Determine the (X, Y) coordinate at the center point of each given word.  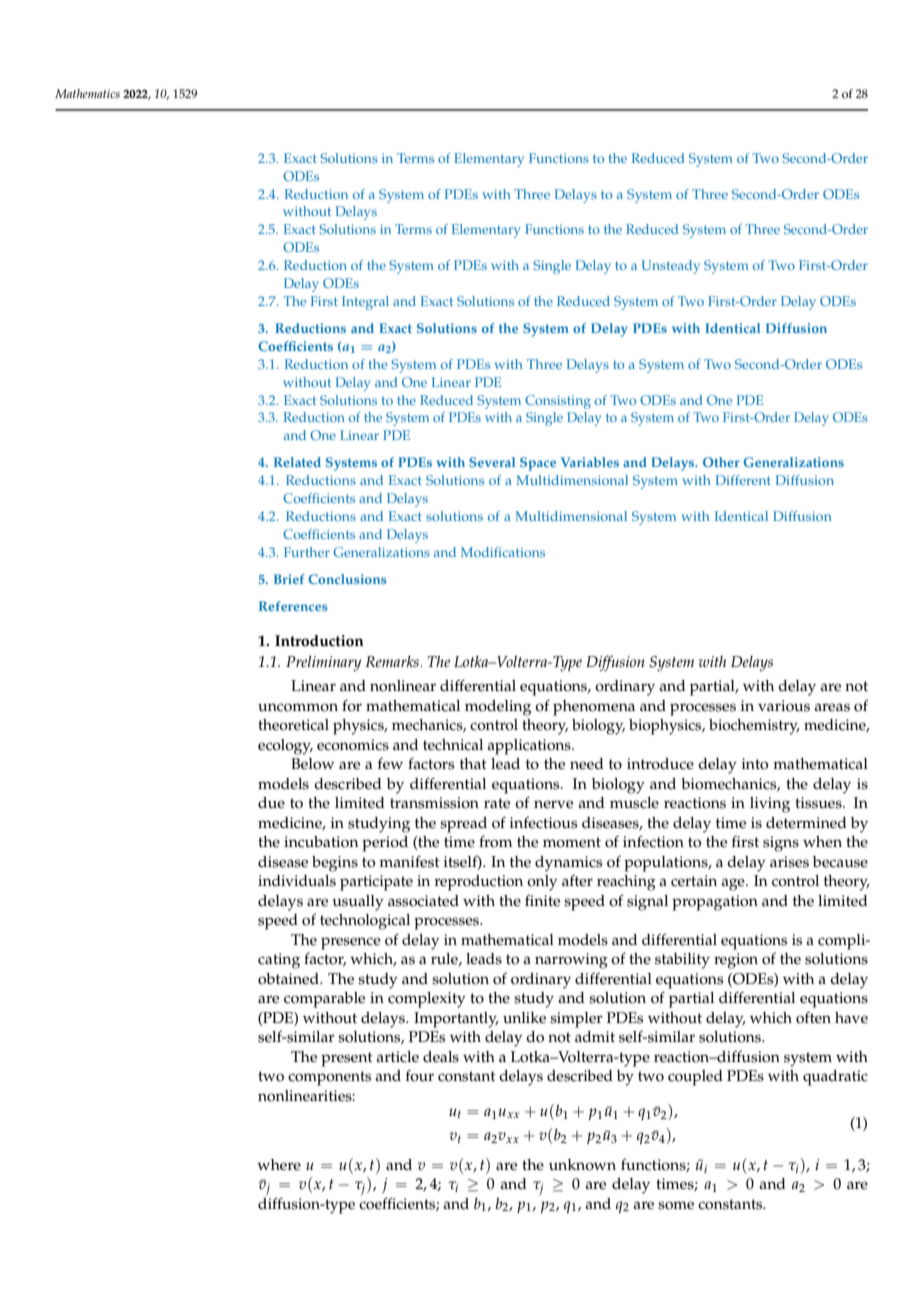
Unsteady (670, 267)
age (734, 884)
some (676, 1205)
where (279, 1165)
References (293, 606)
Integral (365, 303)
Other (721, 462)
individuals (297, 881)
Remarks (392, 661)
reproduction (478, 883)
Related (297, 462)
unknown (582, 1165)
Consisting (558, 402)
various (784, 706)
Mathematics (87, 93)
